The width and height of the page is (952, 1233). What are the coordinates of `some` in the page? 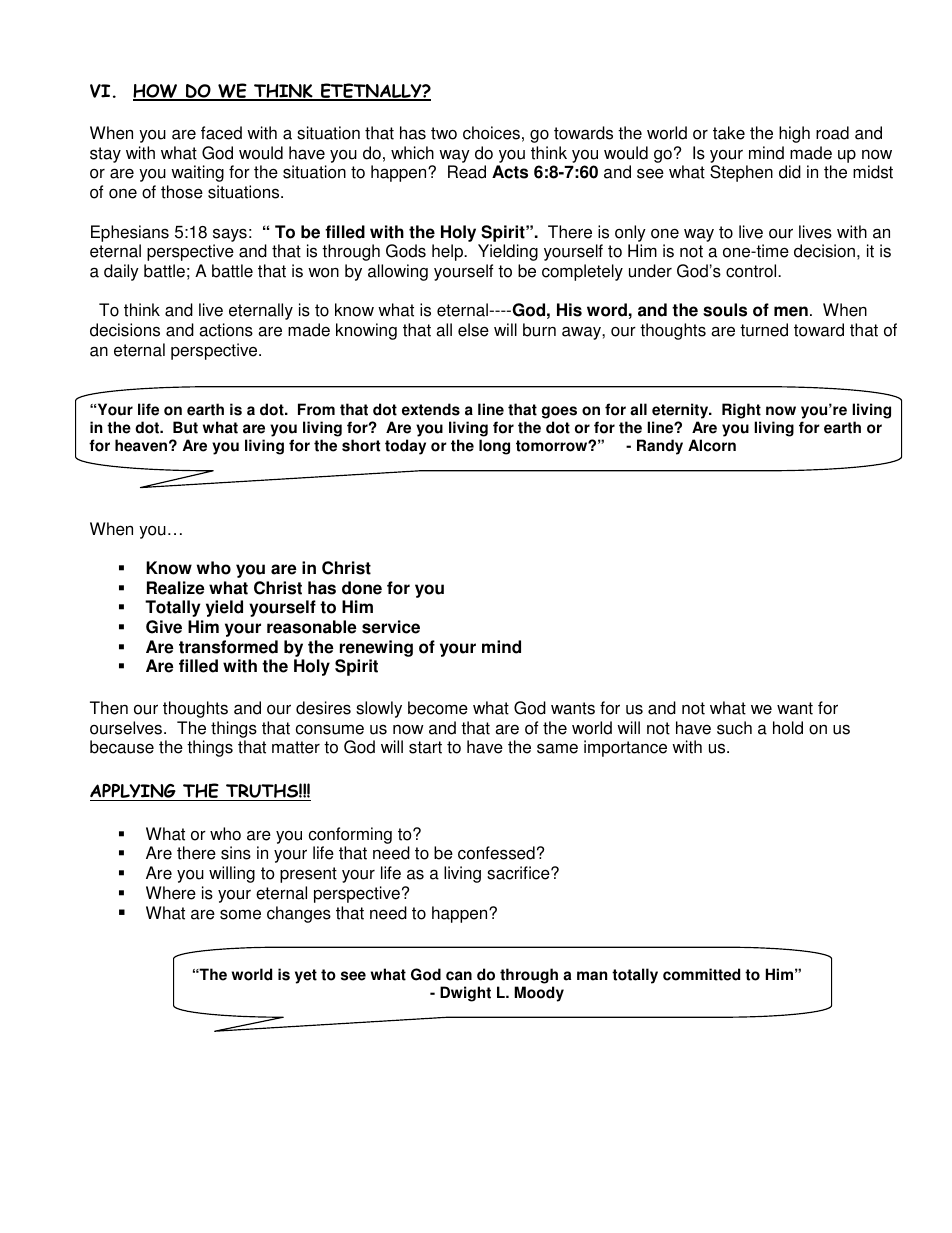 It's located at (240, 914).
